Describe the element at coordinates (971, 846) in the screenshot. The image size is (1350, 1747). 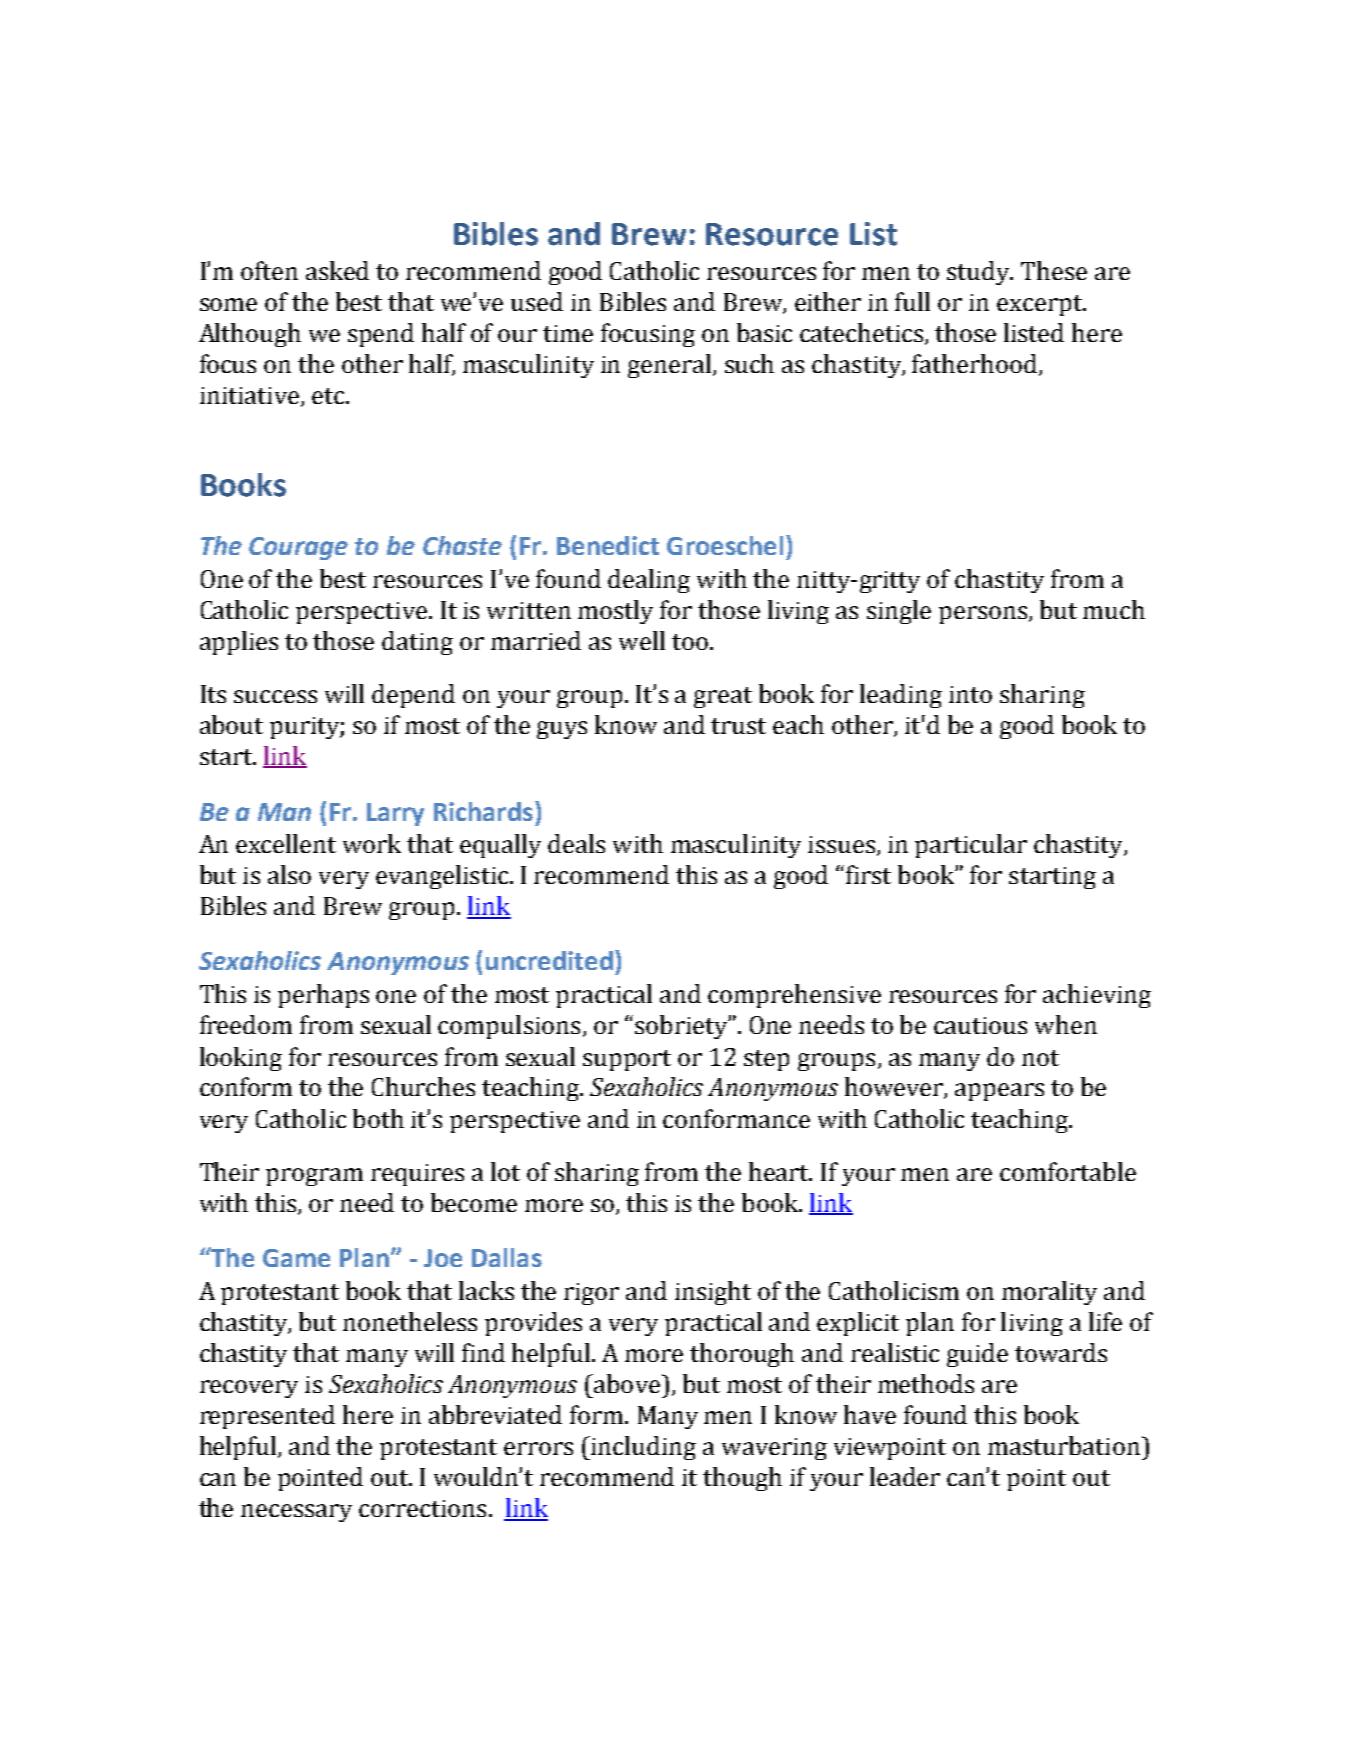
I see `particular` at that location.
